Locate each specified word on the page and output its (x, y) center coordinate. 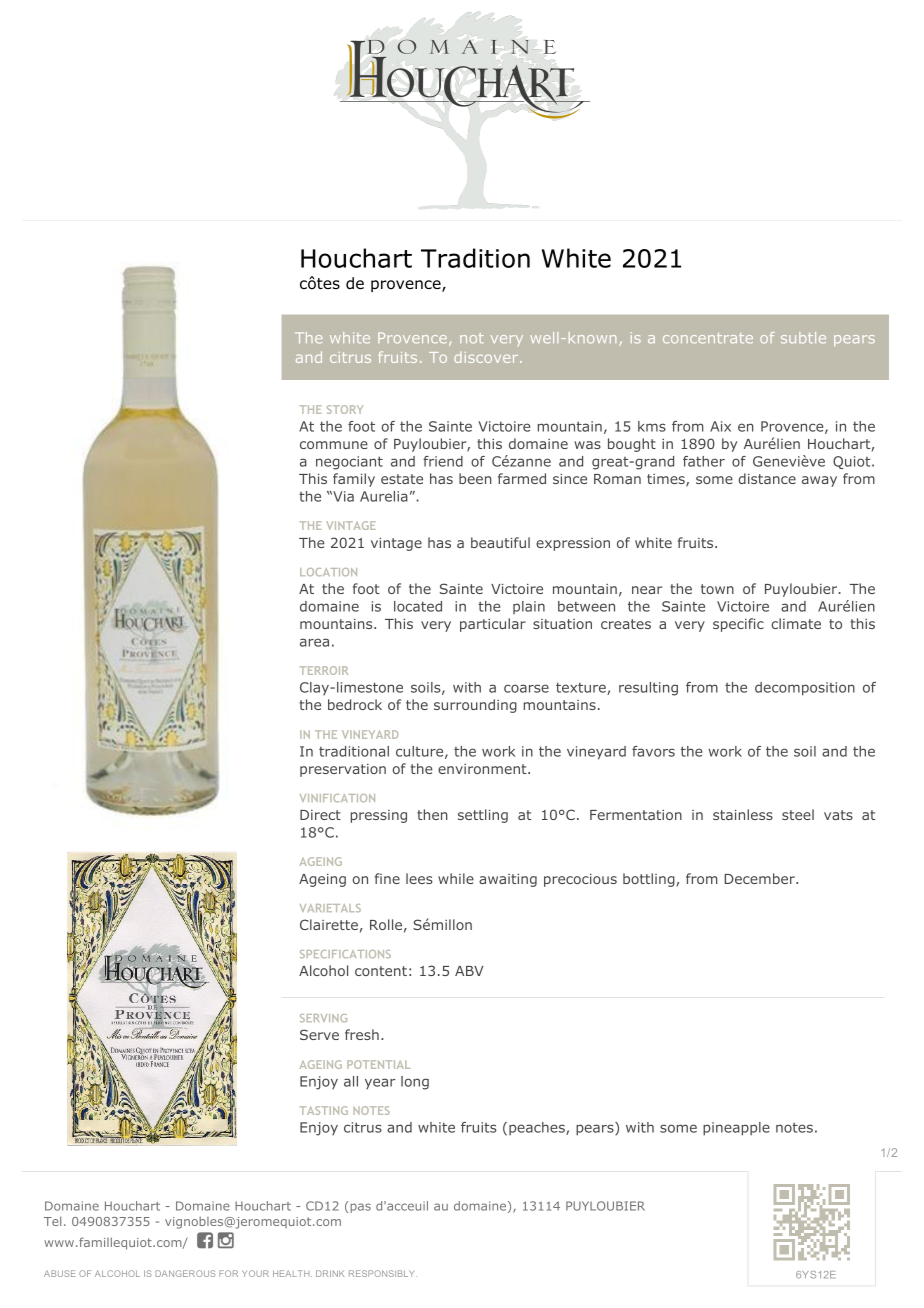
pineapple (736, 1129)
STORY (345, 409)
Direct (320, 815)
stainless (743, 814)
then (432, 814)
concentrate (708, 338)
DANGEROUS (185, 1273)
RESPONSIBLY (383, 1273)
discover (487, 357)
